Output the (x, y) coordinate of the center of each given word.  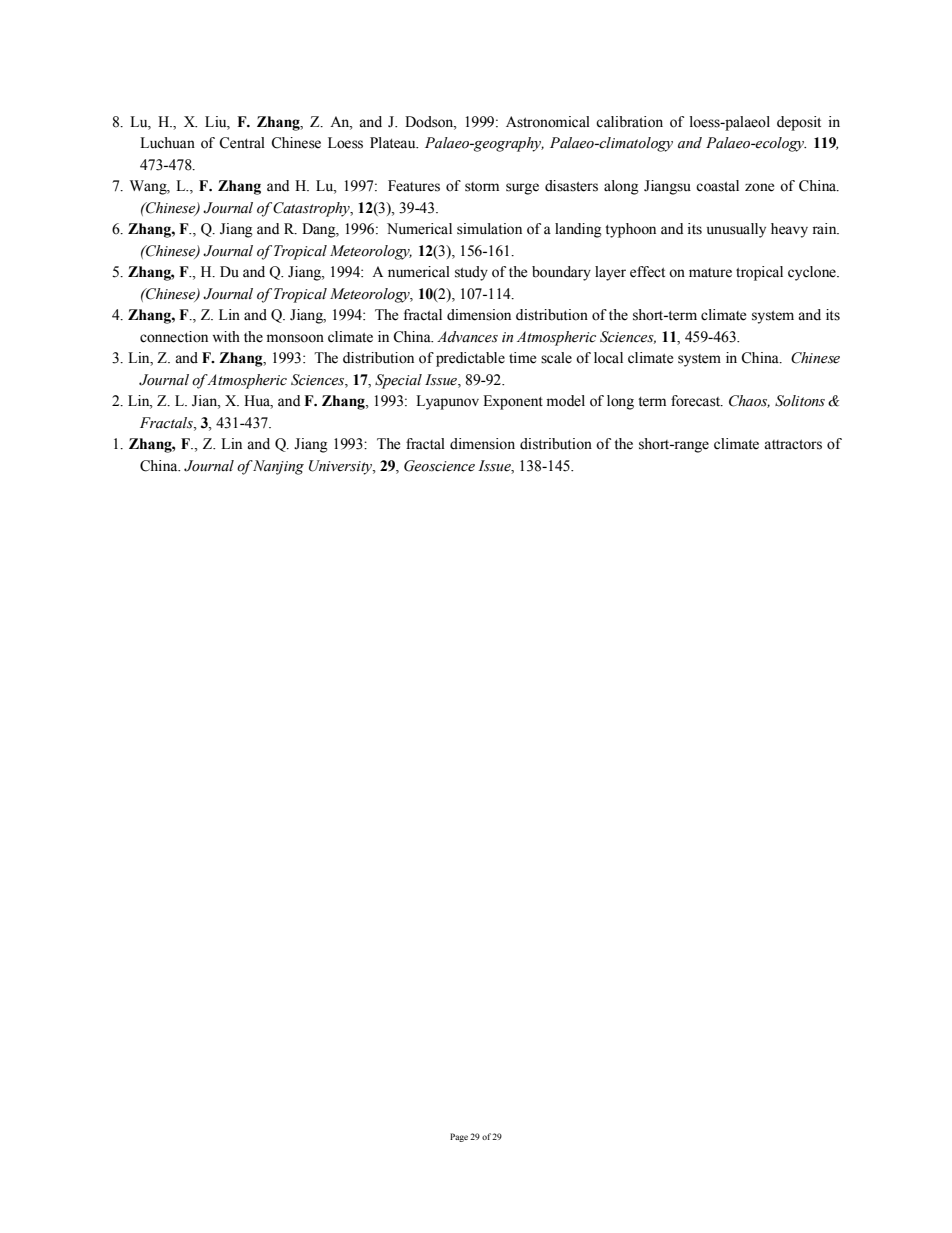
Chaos (749, 401)
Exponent (513, 402)
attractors (793, 445)
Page (459, 1137)
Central (242, 143)
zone (759, 187)
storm (482, 187)
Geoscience (439, 466)
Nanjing (278, 467)
